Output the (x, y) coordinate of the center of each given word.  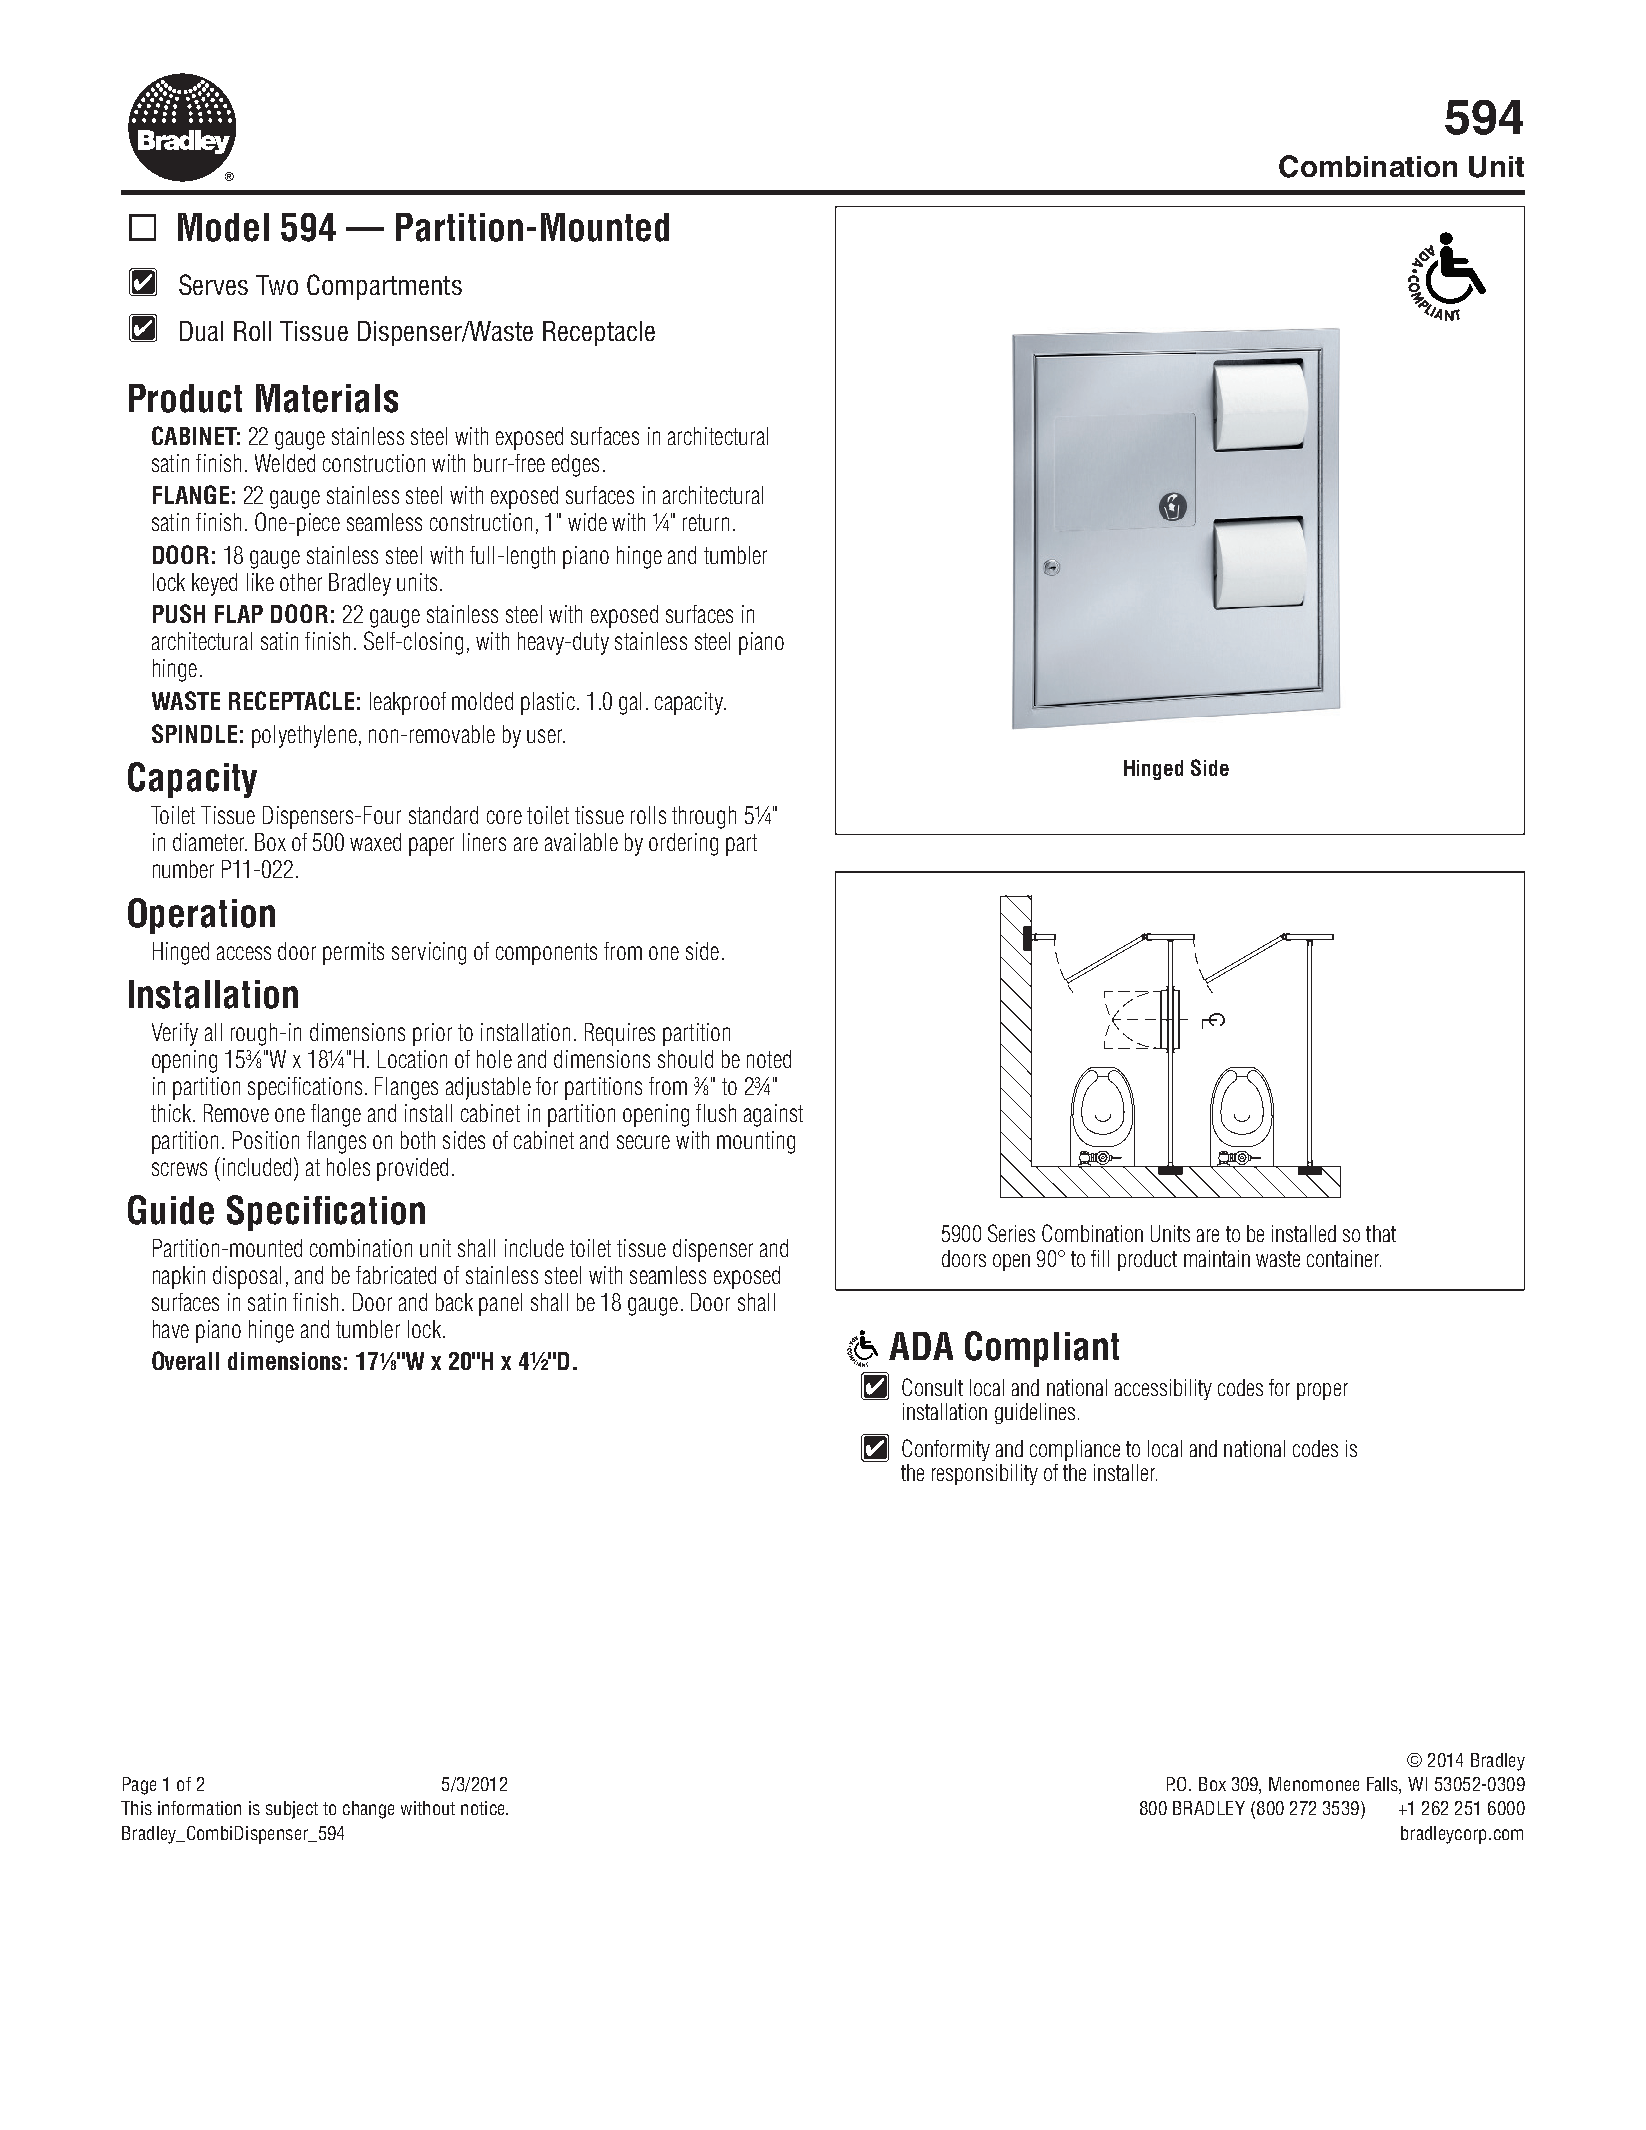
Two (277, 285)
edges (575, 465)
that (1381, 1233)
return (706, 522)
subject (292, 1810)
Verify (175, 1034)
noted (769, 1059)
